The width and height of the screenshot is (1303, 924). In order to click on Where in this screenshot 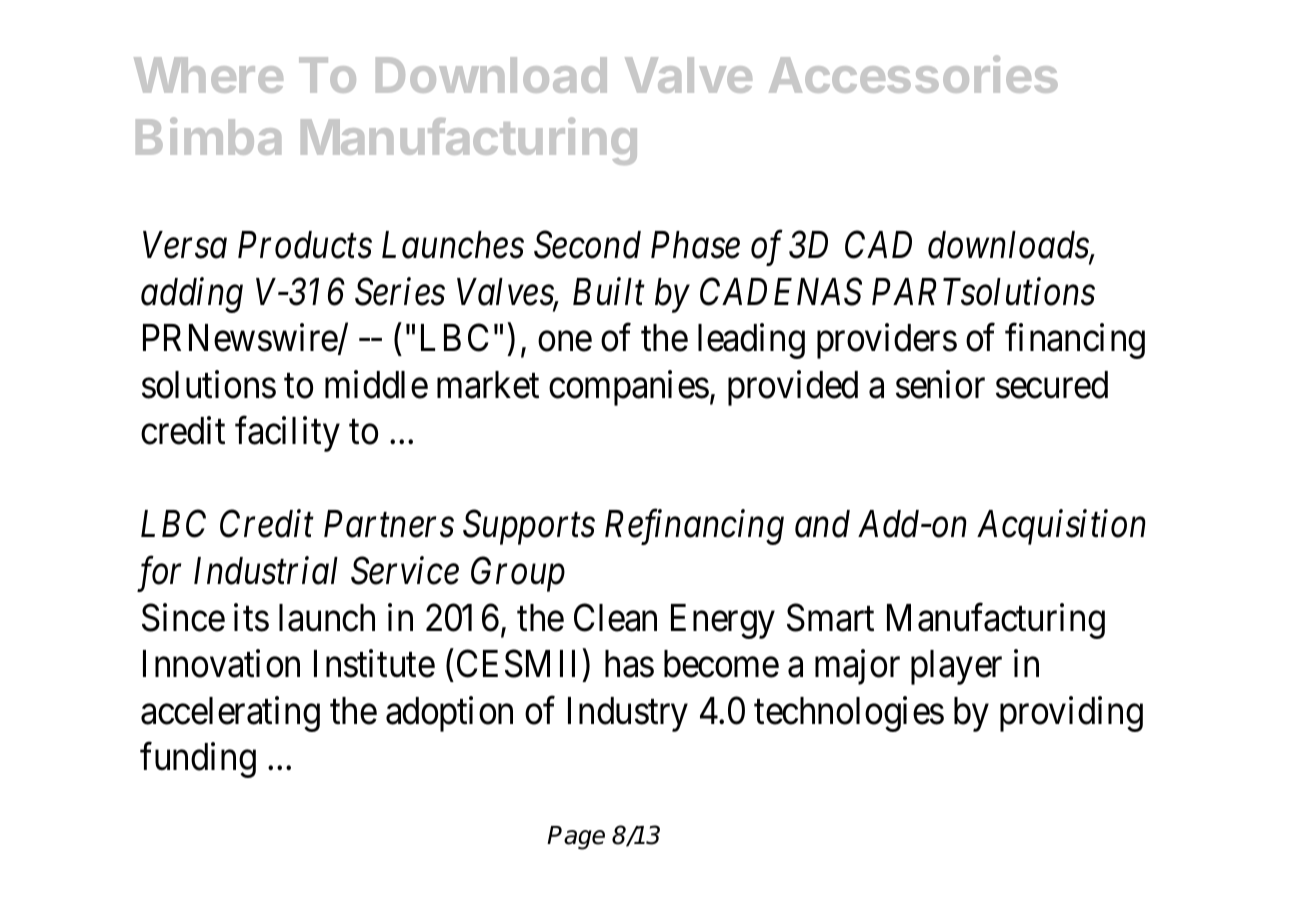, I will do `click(208, 75)`.
